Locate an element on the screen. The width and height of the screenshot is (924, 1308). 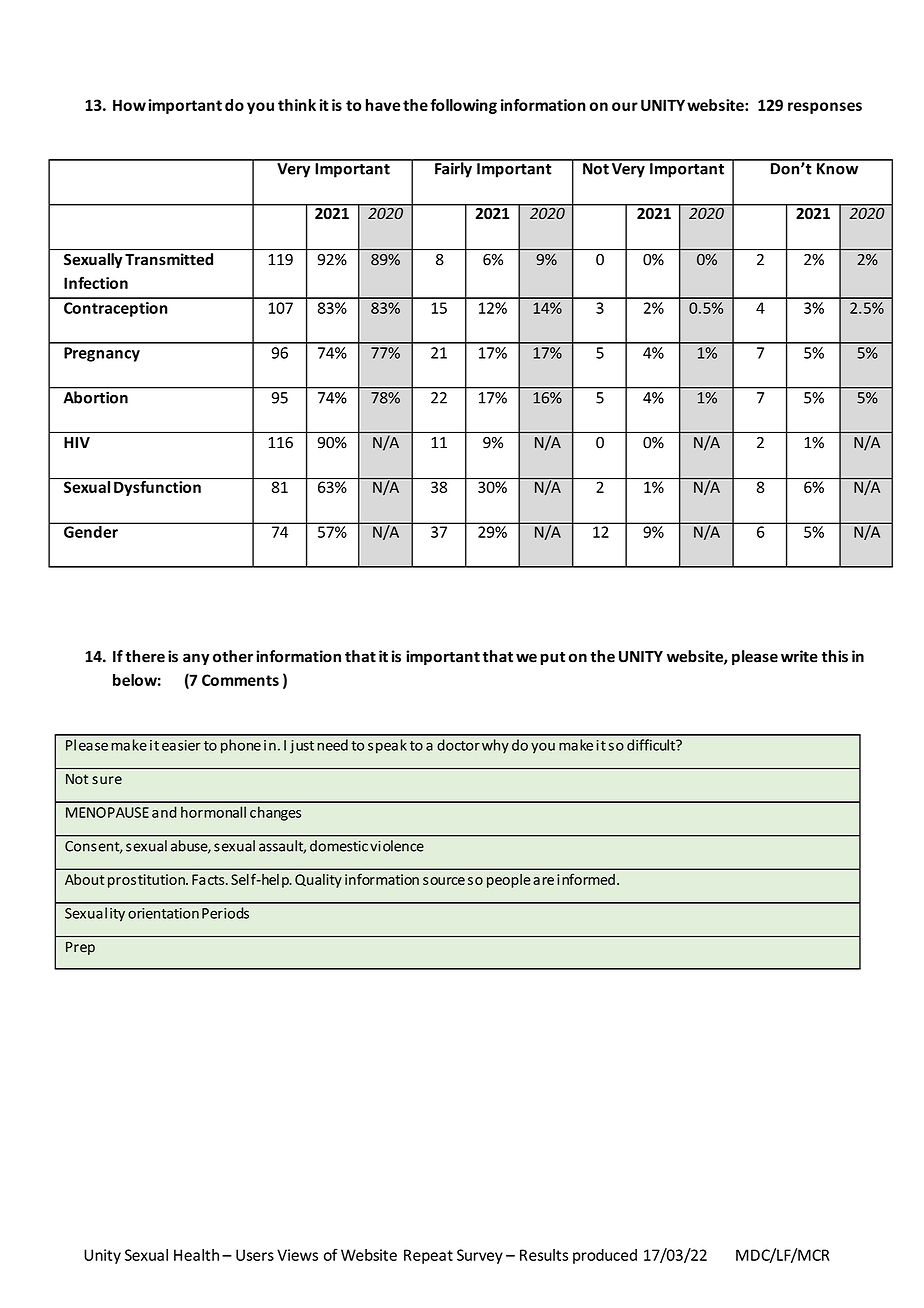
doctor is located at coordinates (458, 745).
